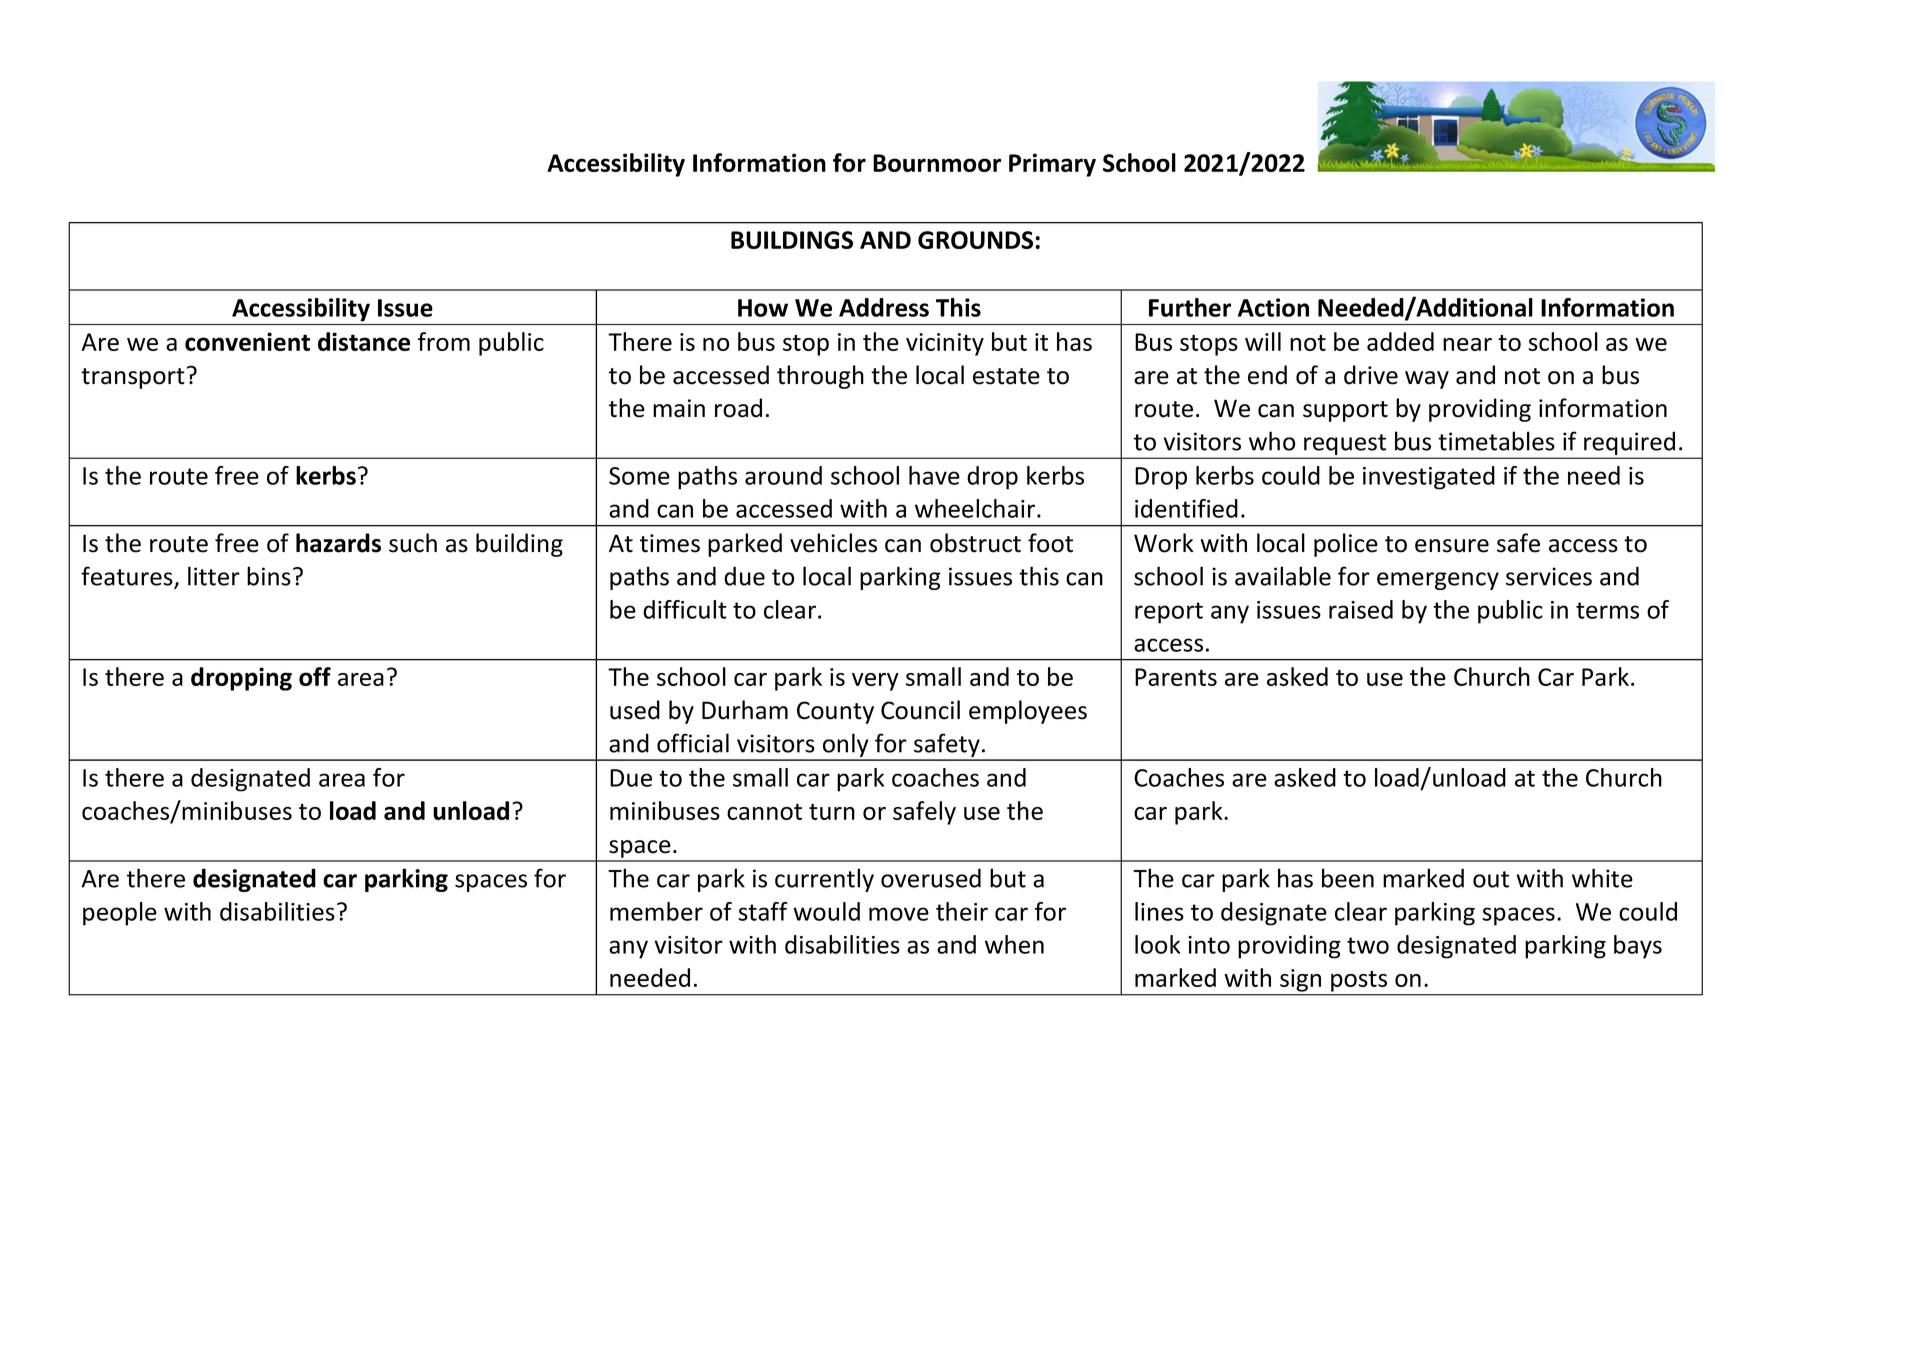 Image resolution: width=1906 pixels, height=1348 pixels. I want to click on Primary, so click(1052, 165).
